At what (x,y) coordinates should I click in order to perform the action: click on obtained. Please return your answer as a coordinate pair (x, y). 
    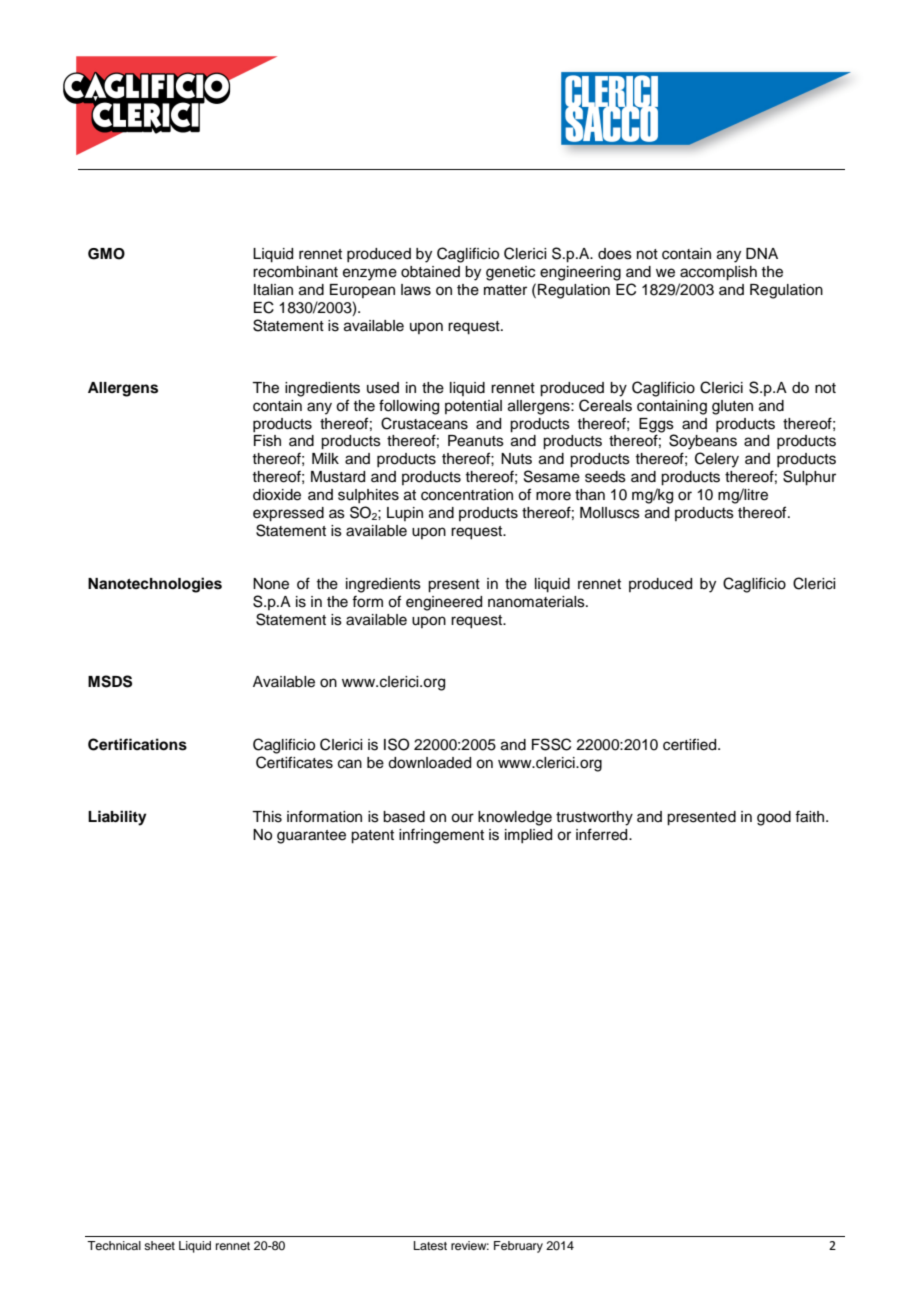
    Looking at the image, I should click on (430, 272).
